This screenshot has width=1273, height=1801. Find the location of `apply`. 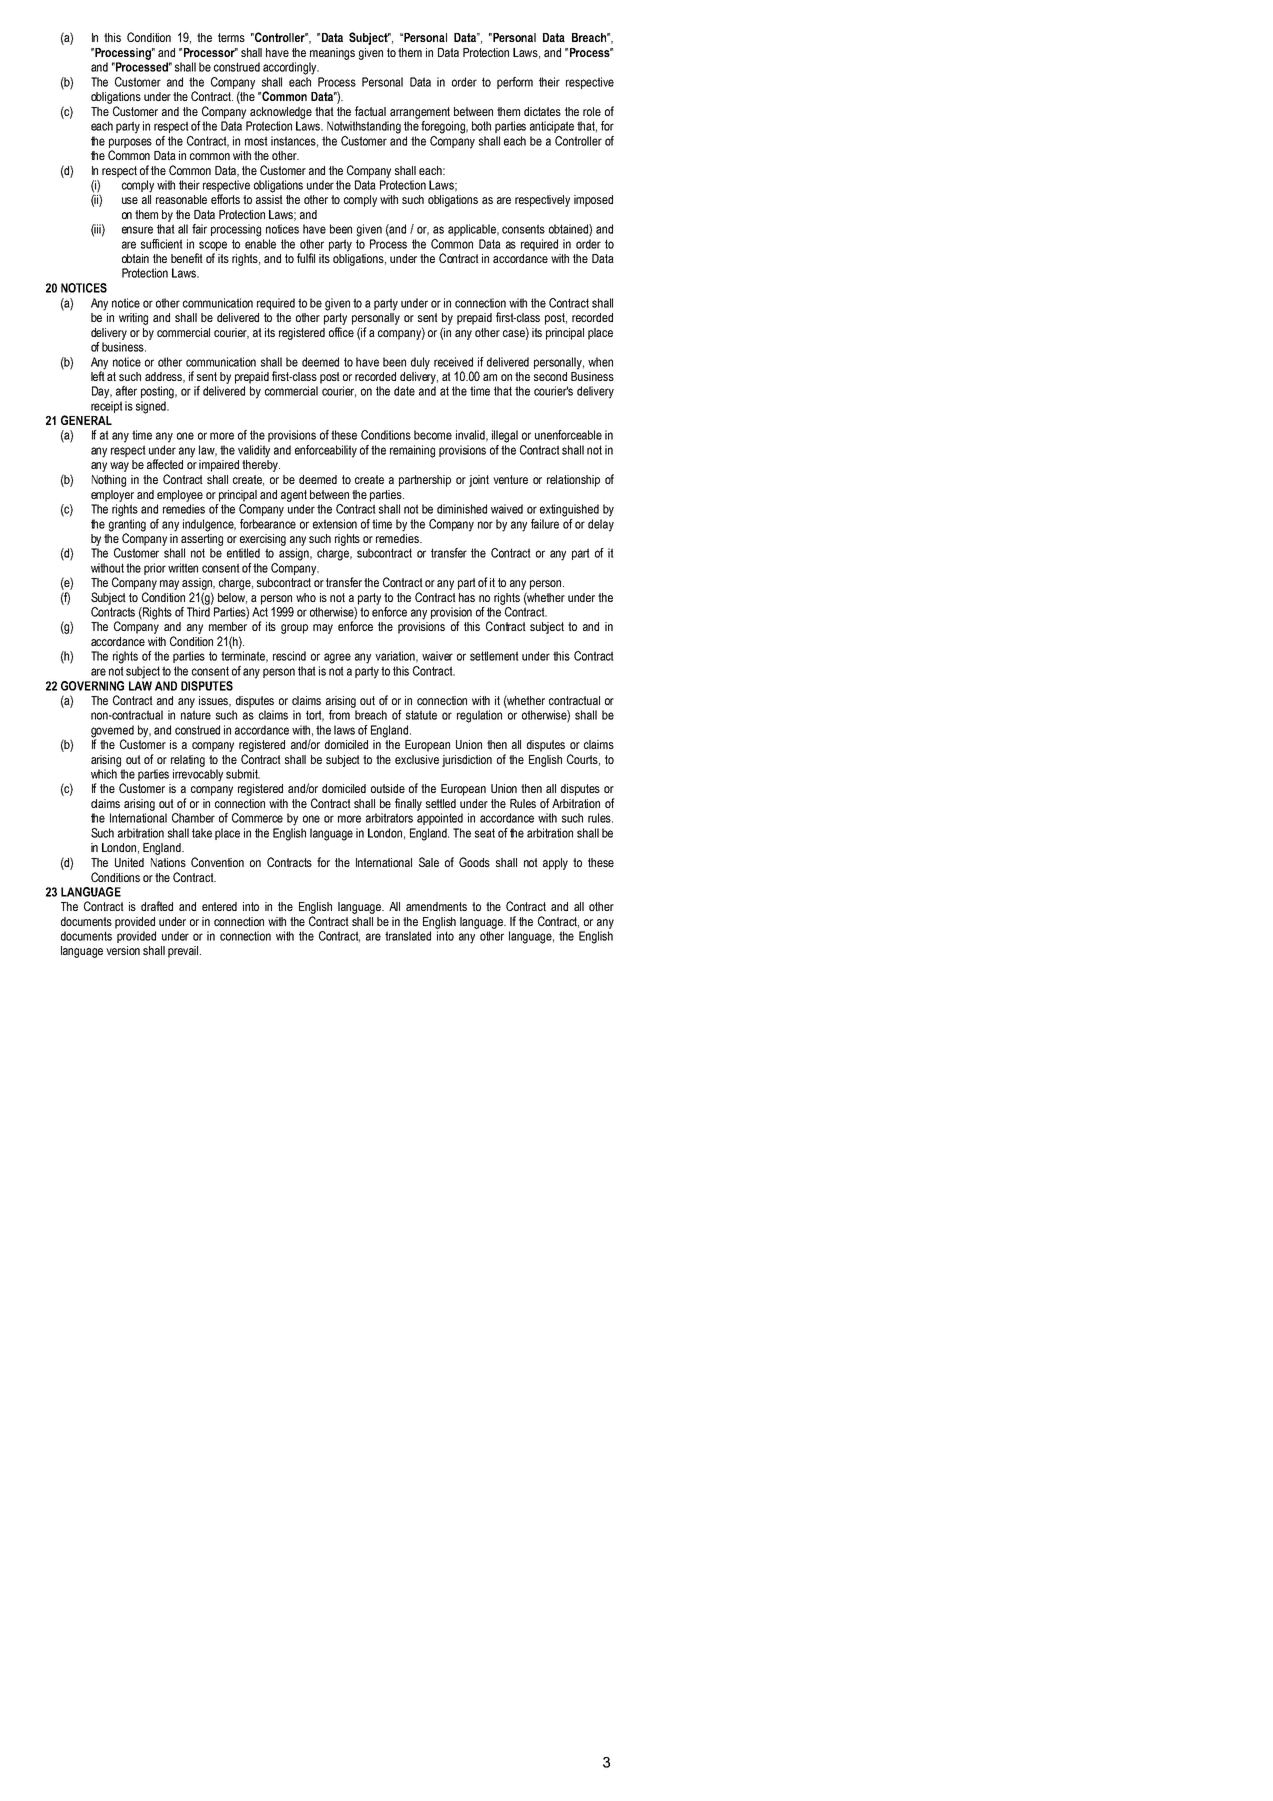

apply is located at coordinates (555, 864).
